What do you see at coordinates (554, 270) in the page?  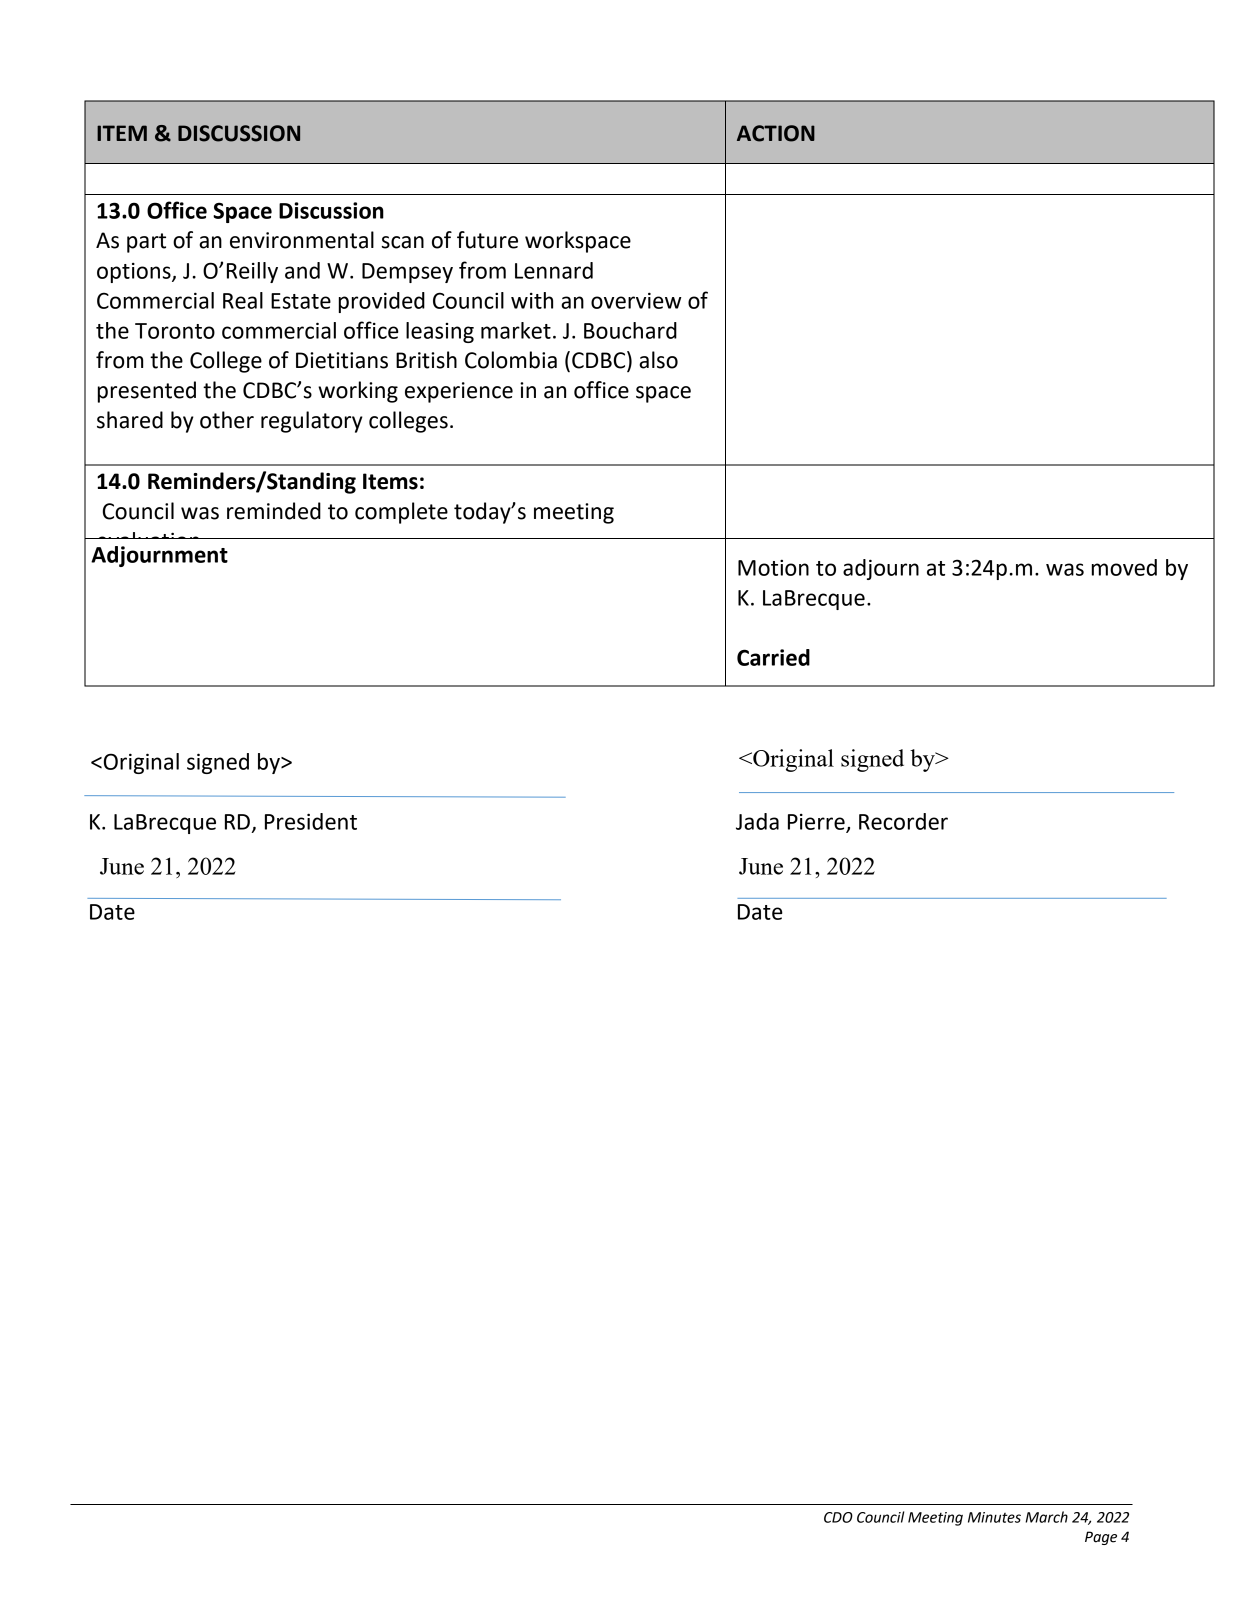 I see `Lennard` at bounding box center [554, 270].
